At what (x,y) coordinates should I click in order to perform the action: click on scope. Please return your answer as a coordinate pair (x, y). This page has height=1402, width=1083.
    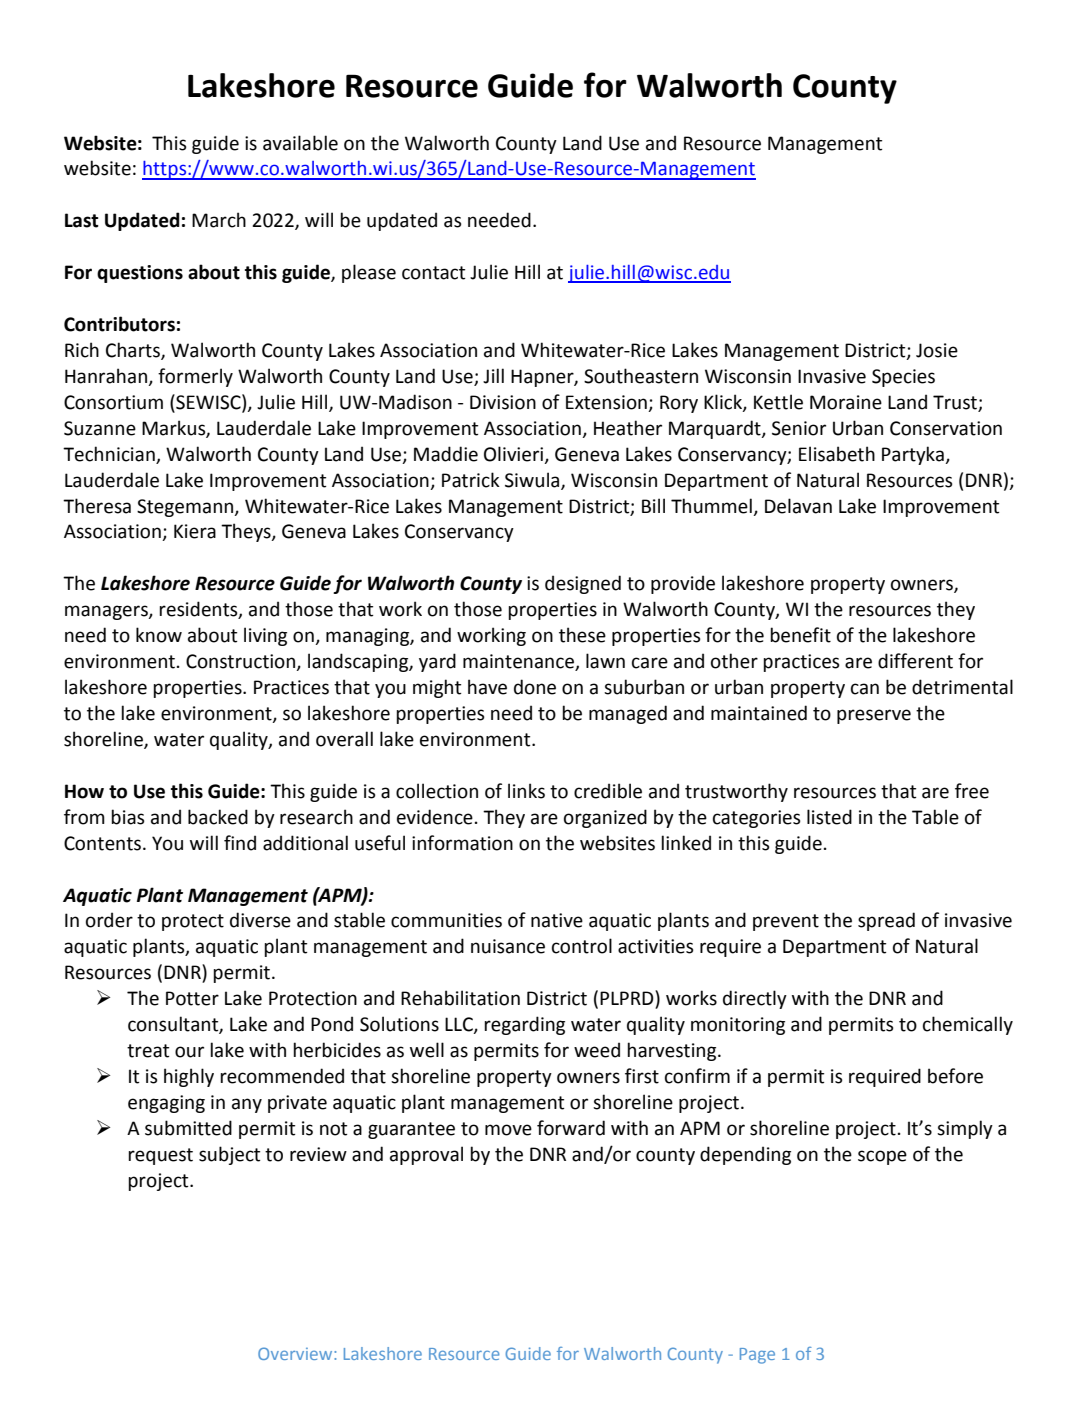
    Looking at the image, I should click on (882, 1157).
